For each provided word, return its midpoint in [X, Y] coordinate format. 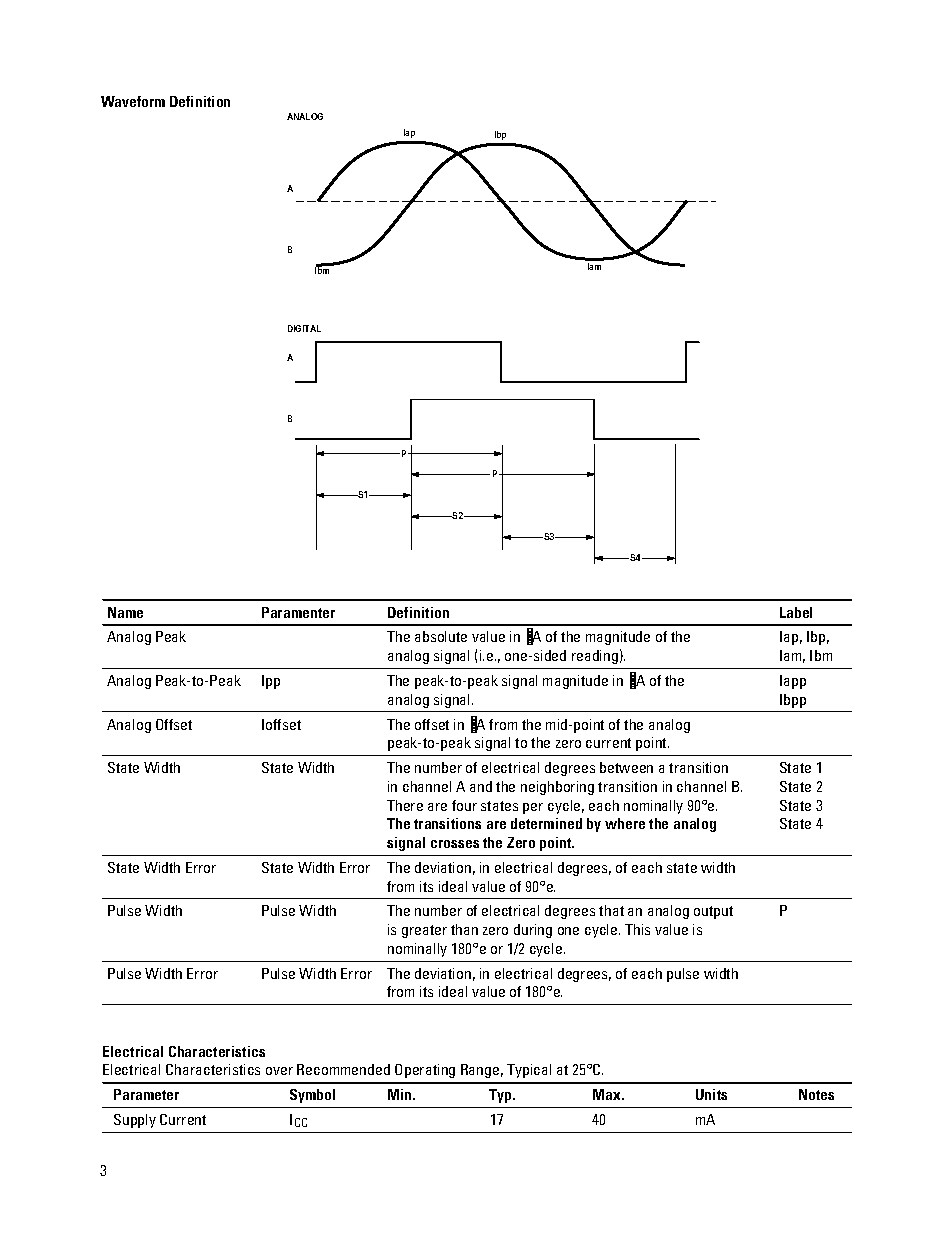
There [405, 805]
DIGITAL [304, 328]
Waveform [133, 101]
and [481, 786]
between [626, 767]
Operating [425, 1071]
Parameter [146, 1094]
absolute [441, 636]
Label [796, 612]
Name [125, 612]
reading [595, 657]
